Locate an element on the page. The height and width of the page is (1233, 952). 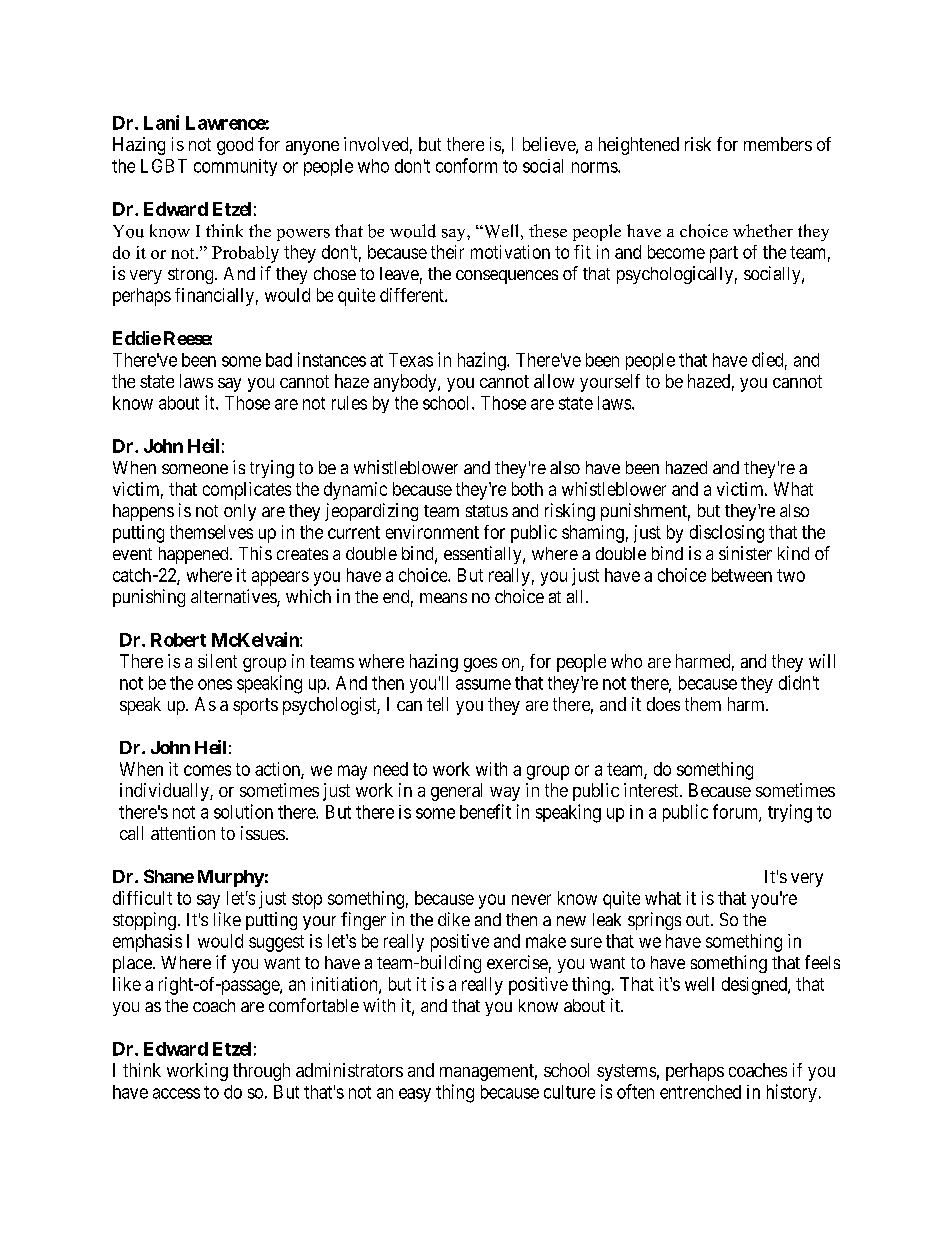
good is located at coordinates (235, 146).
